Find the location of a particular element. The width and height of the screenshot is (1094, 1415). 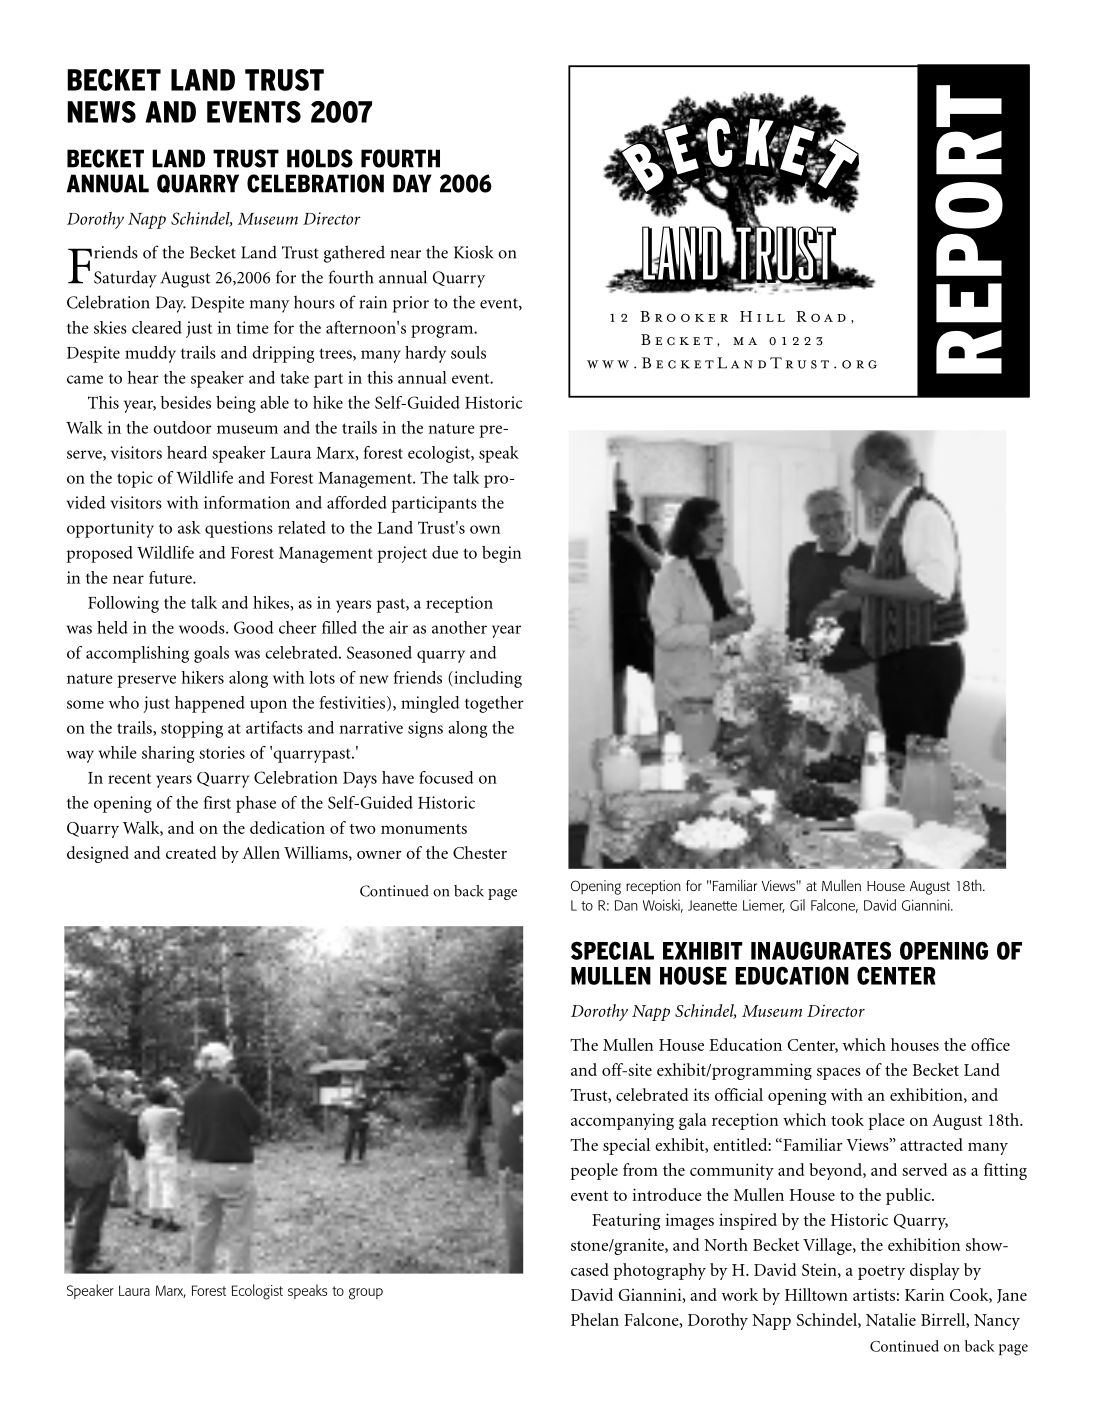

Featuring is located at coordinates (626, 1221).
